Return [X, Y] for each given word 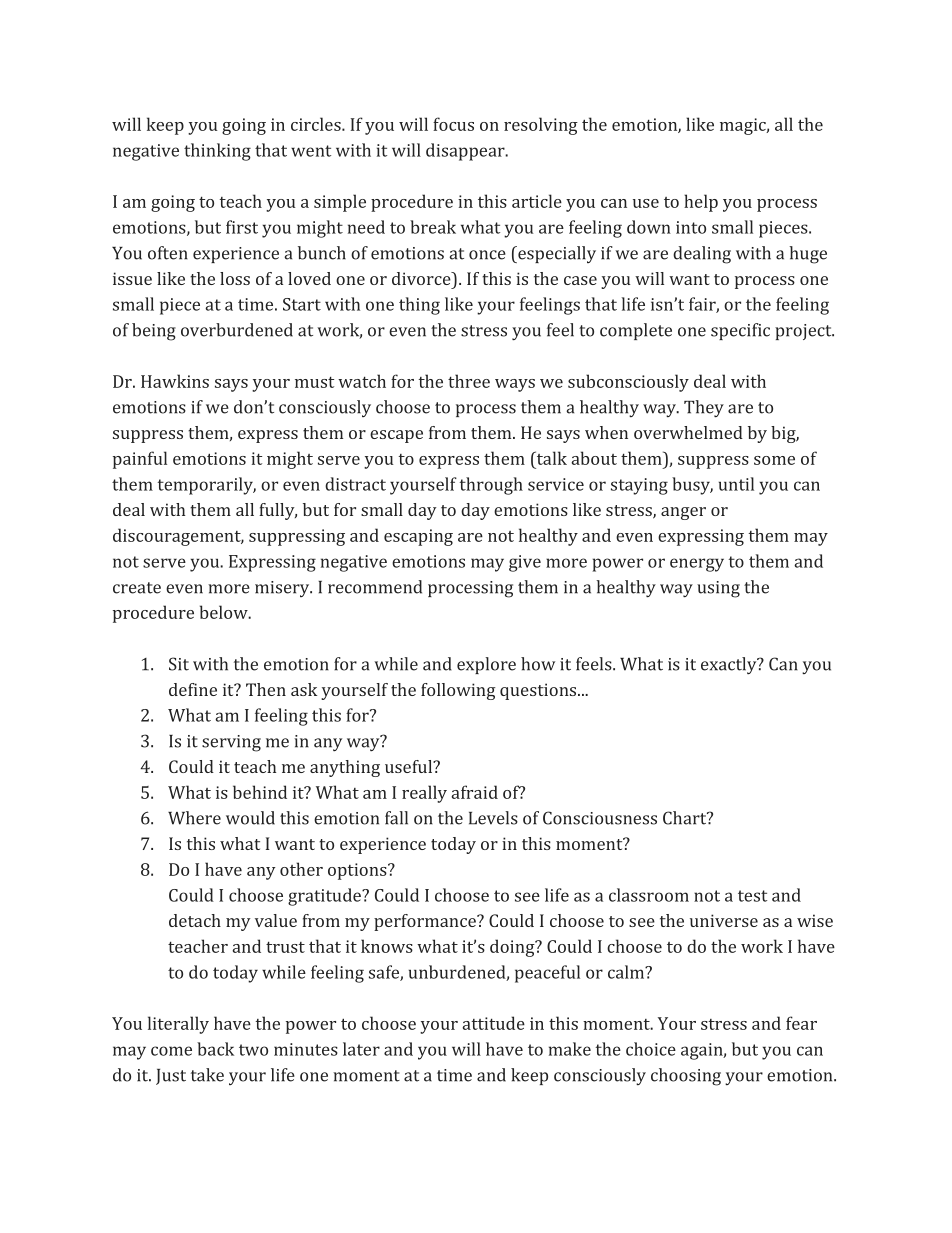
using [718, 589]
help [701, 203]
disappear [466, 152]
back [215, 1049]
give [525, 563]
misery [283, 589]
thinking [217, 152]
